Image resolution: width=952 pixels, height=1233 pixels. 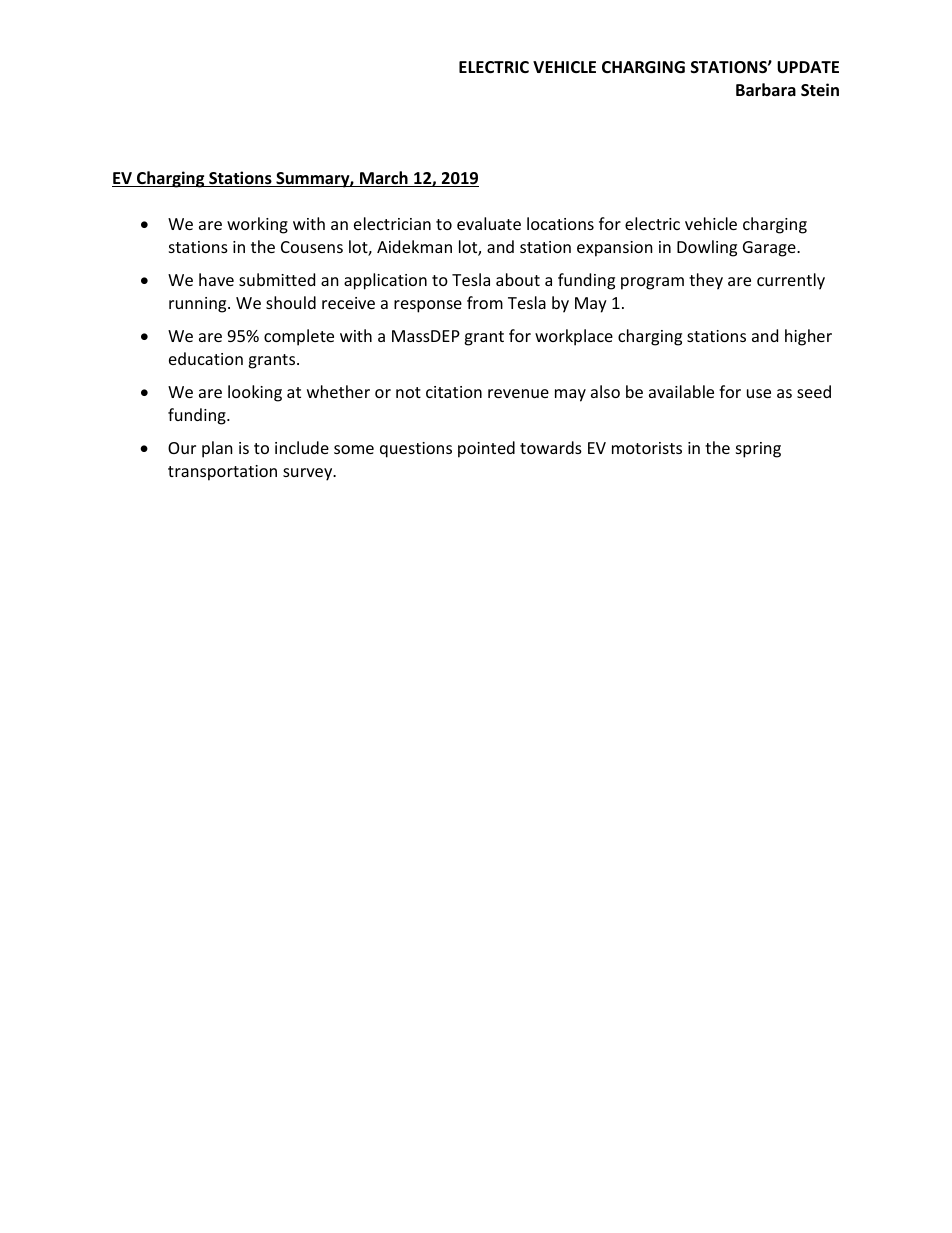 What do you see at coordinates (706, 281) in the screenshot?
I see `they` at bounding box center [706, 281].
